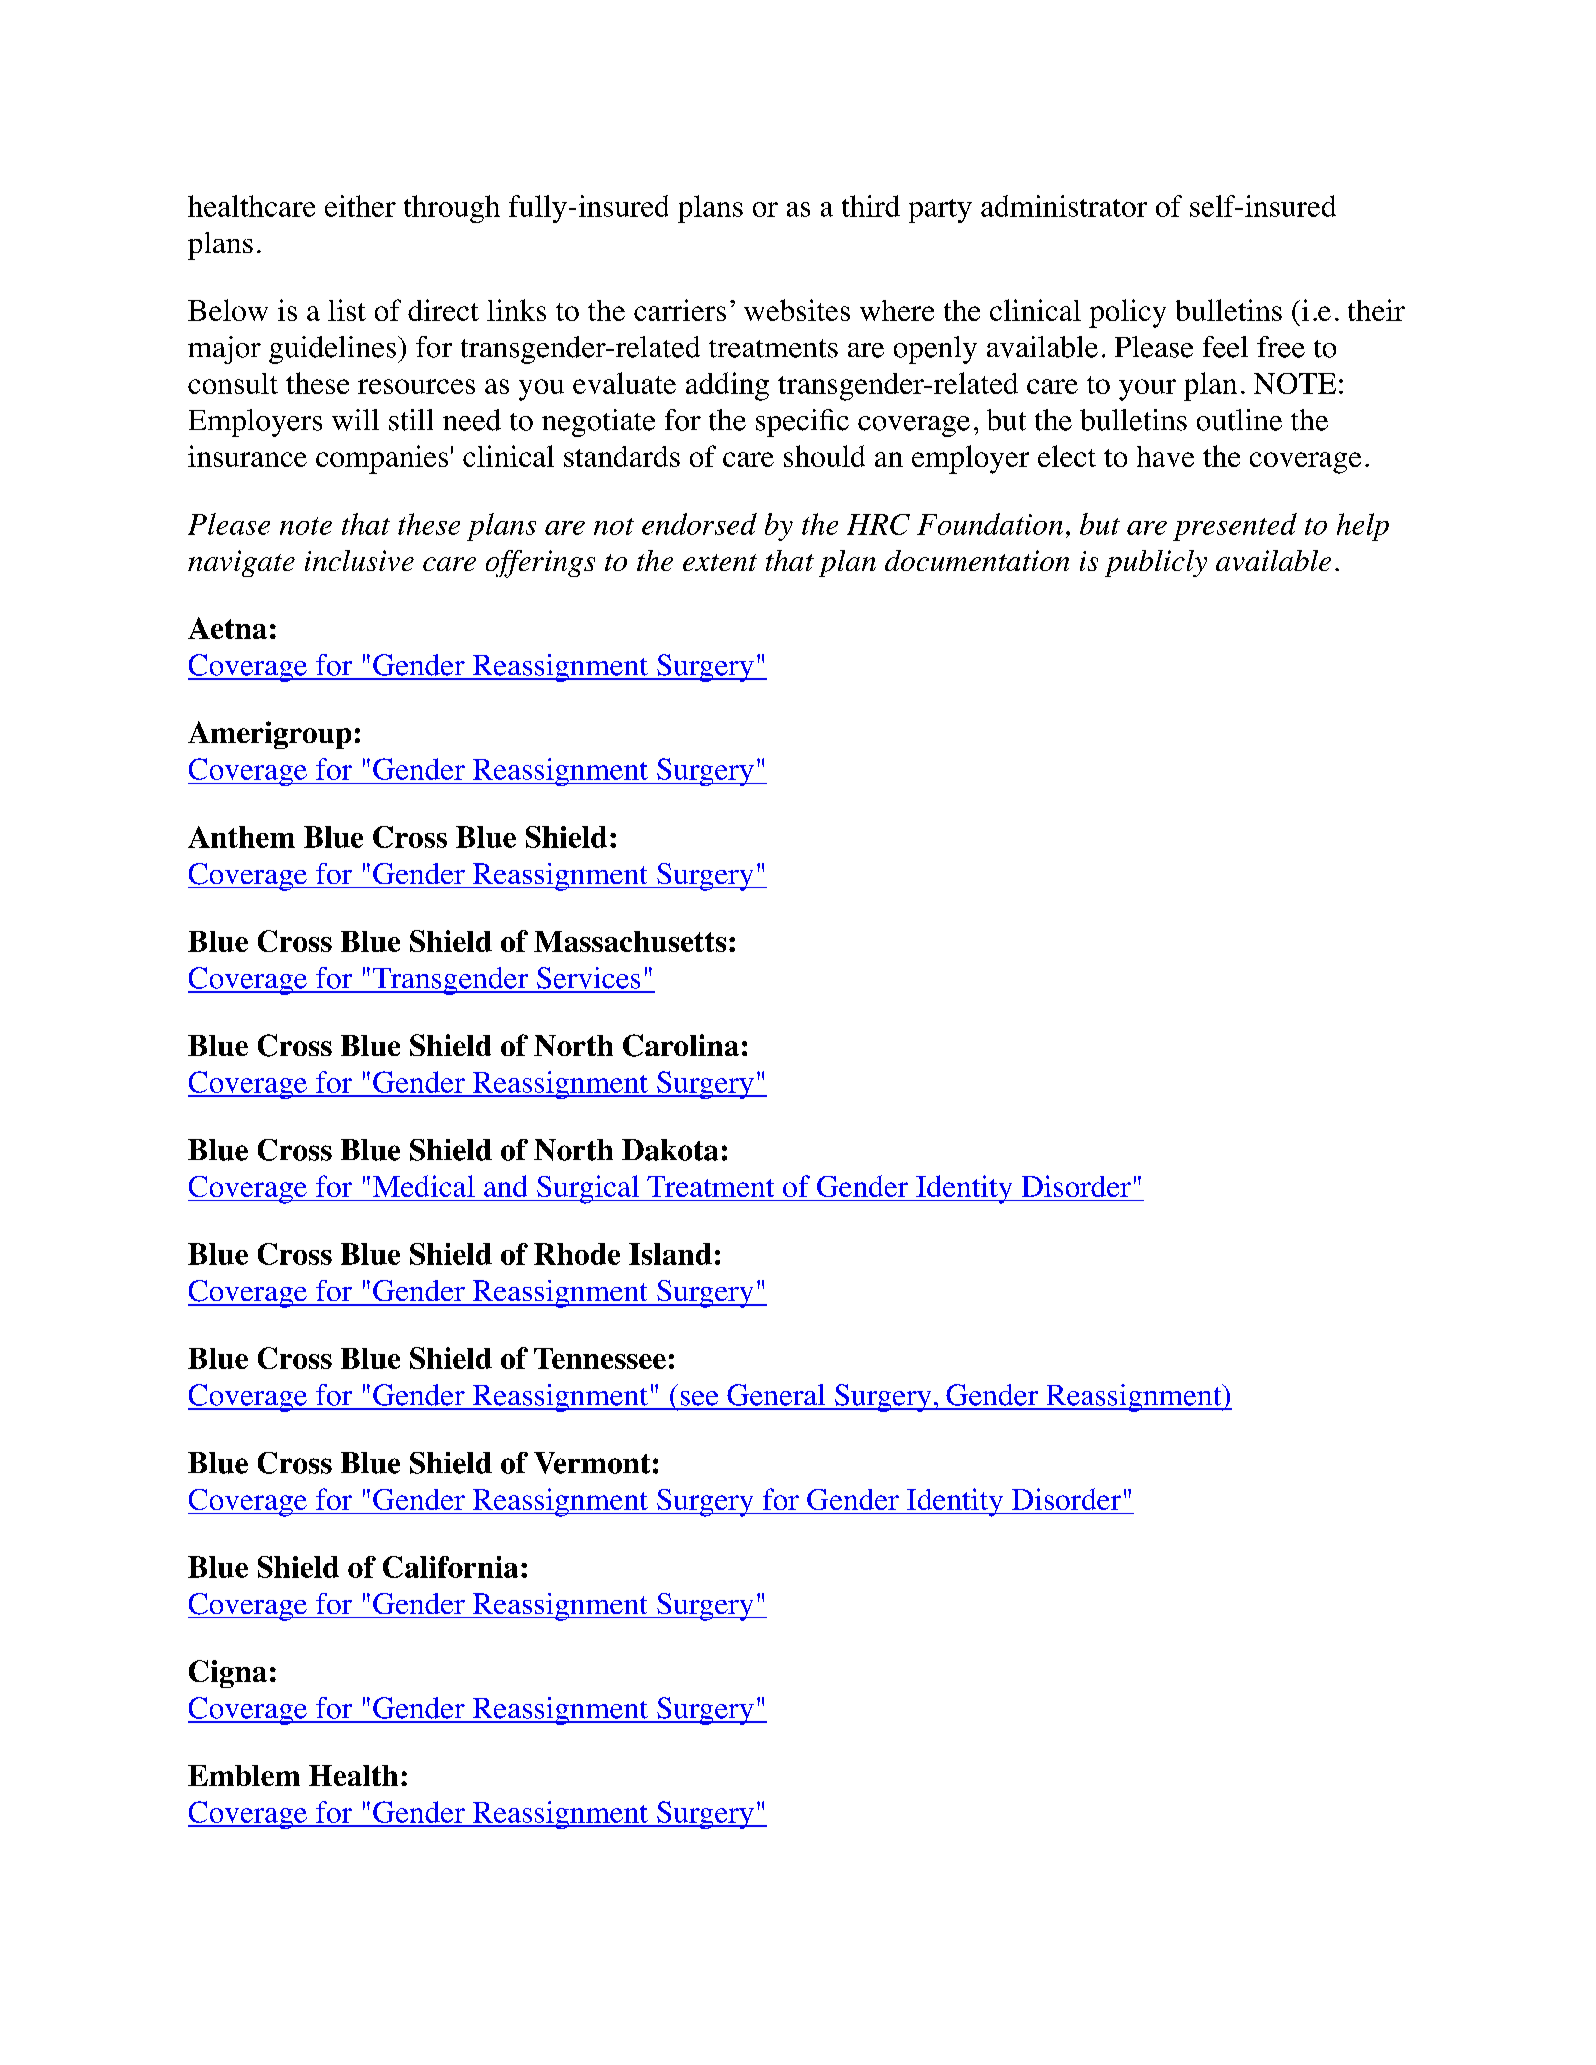 The image size is (1596, 2065). I want to click on feel, so click(1225, 347).
